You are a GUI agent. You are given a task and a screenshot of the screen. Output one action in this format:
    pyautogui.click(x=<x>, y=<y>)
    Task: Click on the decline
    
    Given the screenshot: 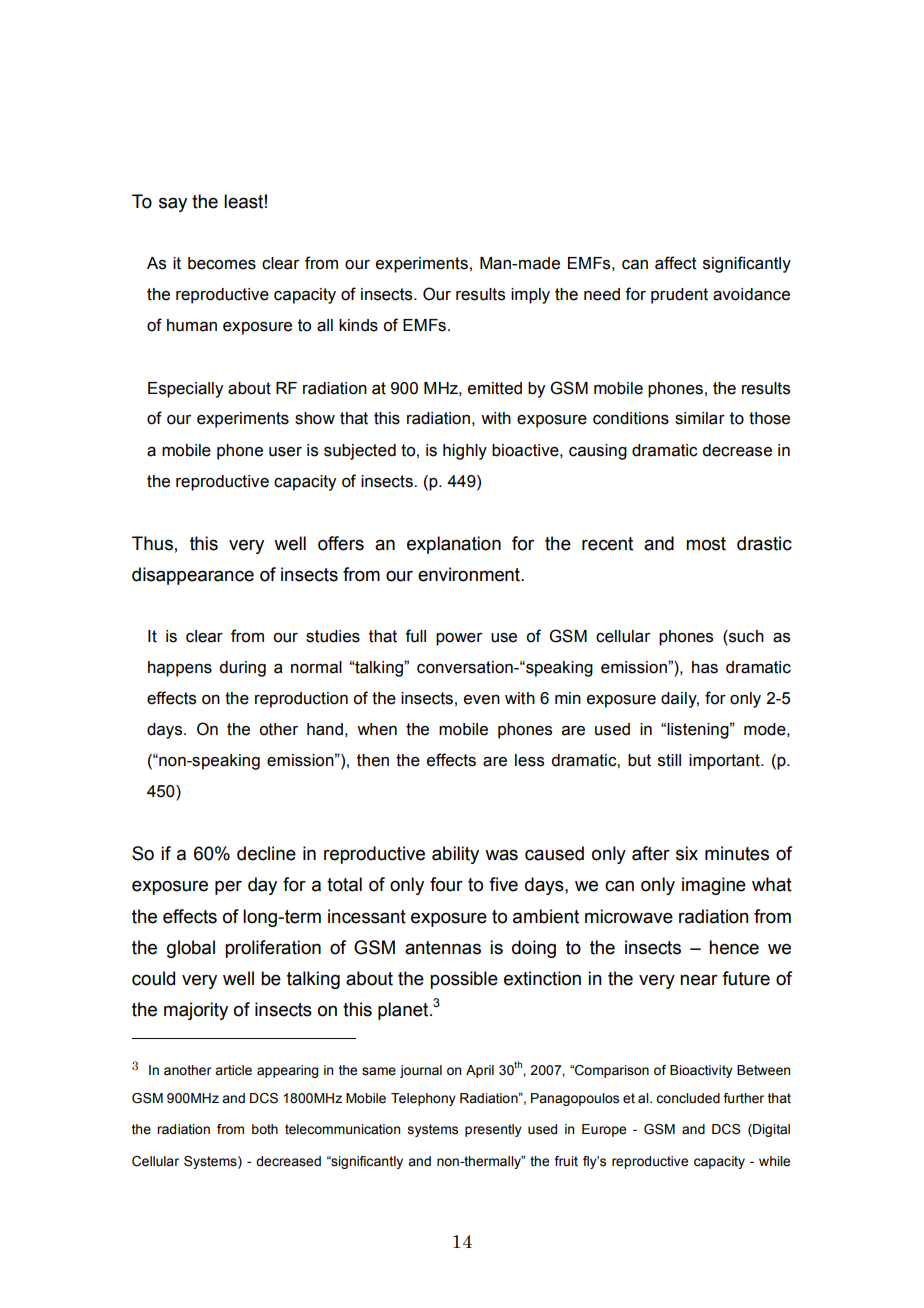 What is the action you would take?
    pyautogui.click(x=266, y=853)
